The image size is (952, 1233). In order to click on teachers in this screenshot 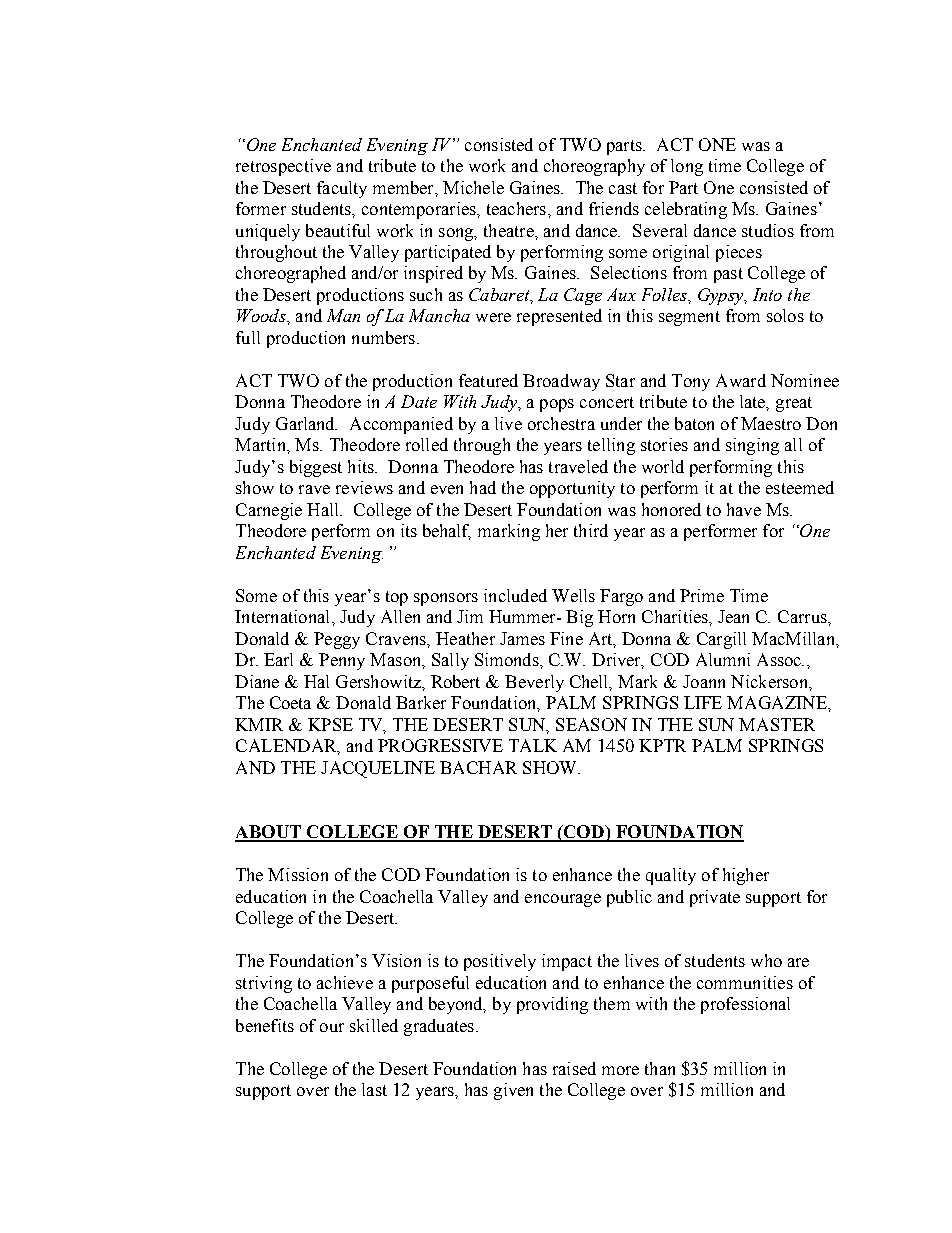, I will do `click(518, 208)`.
